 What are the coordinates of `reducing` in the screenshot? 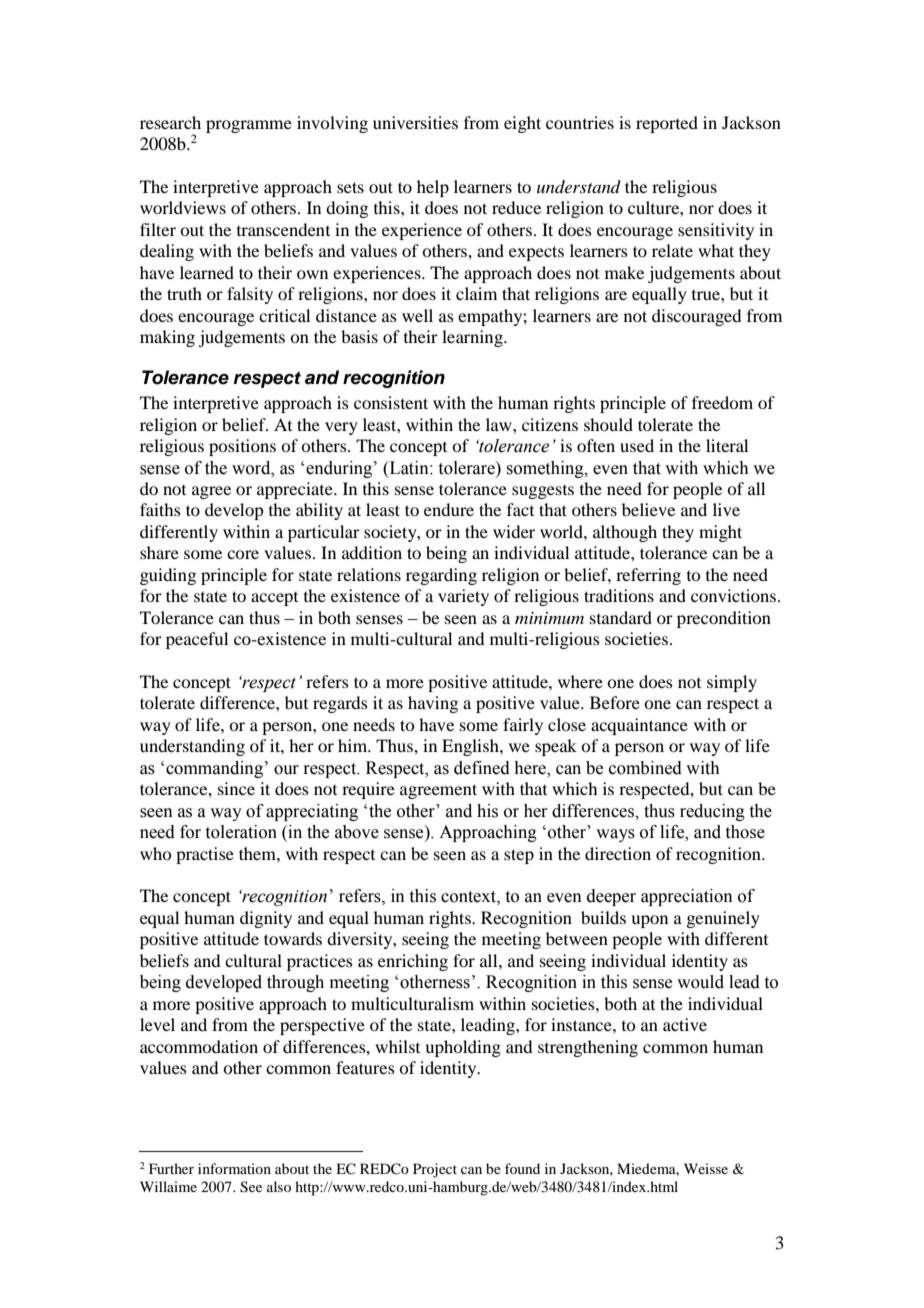 It's located at (712, 812).
